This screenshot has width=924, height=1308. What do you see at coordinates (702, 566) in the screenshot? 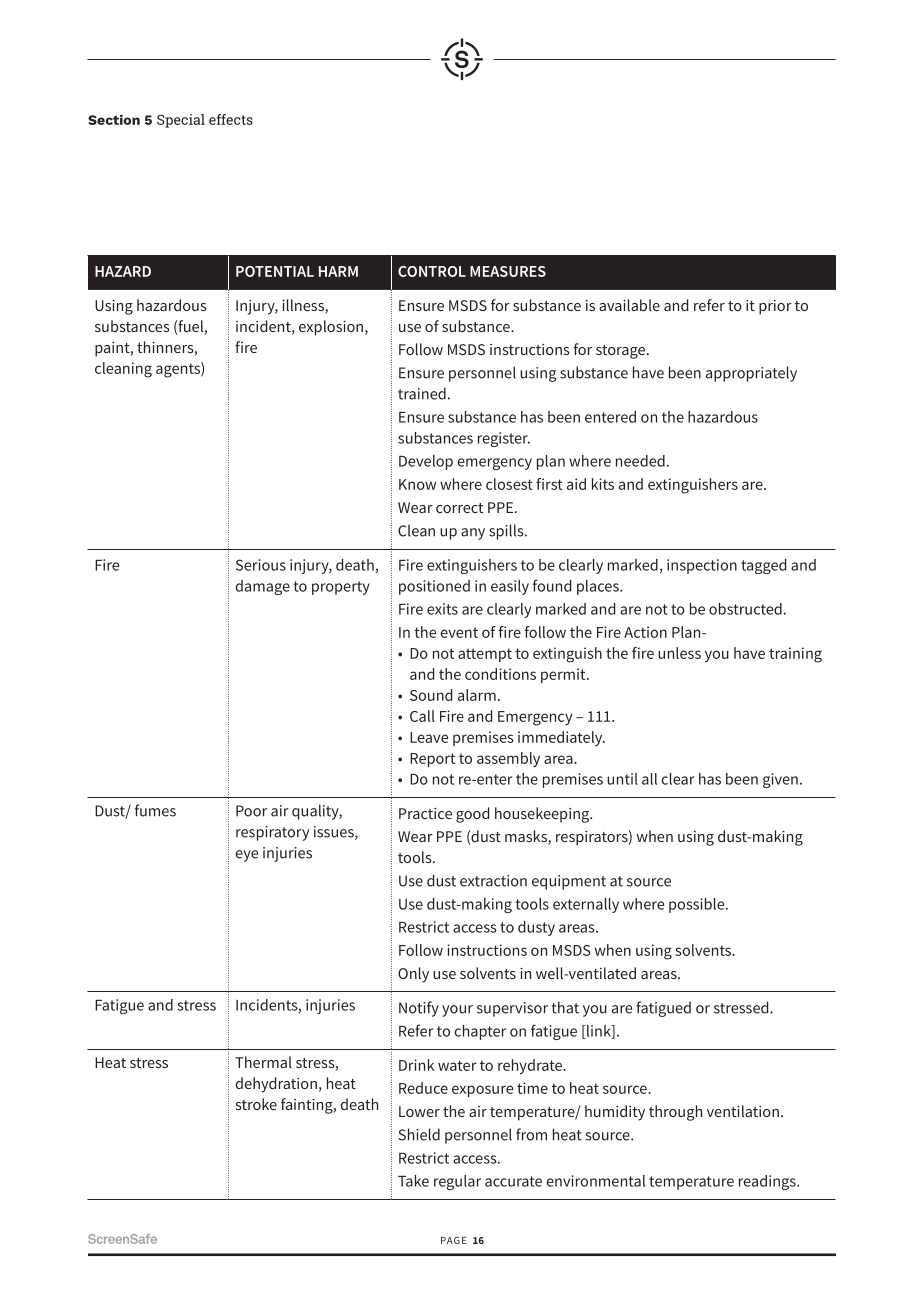
I see `inspection` at bounding box center [702, 566].
